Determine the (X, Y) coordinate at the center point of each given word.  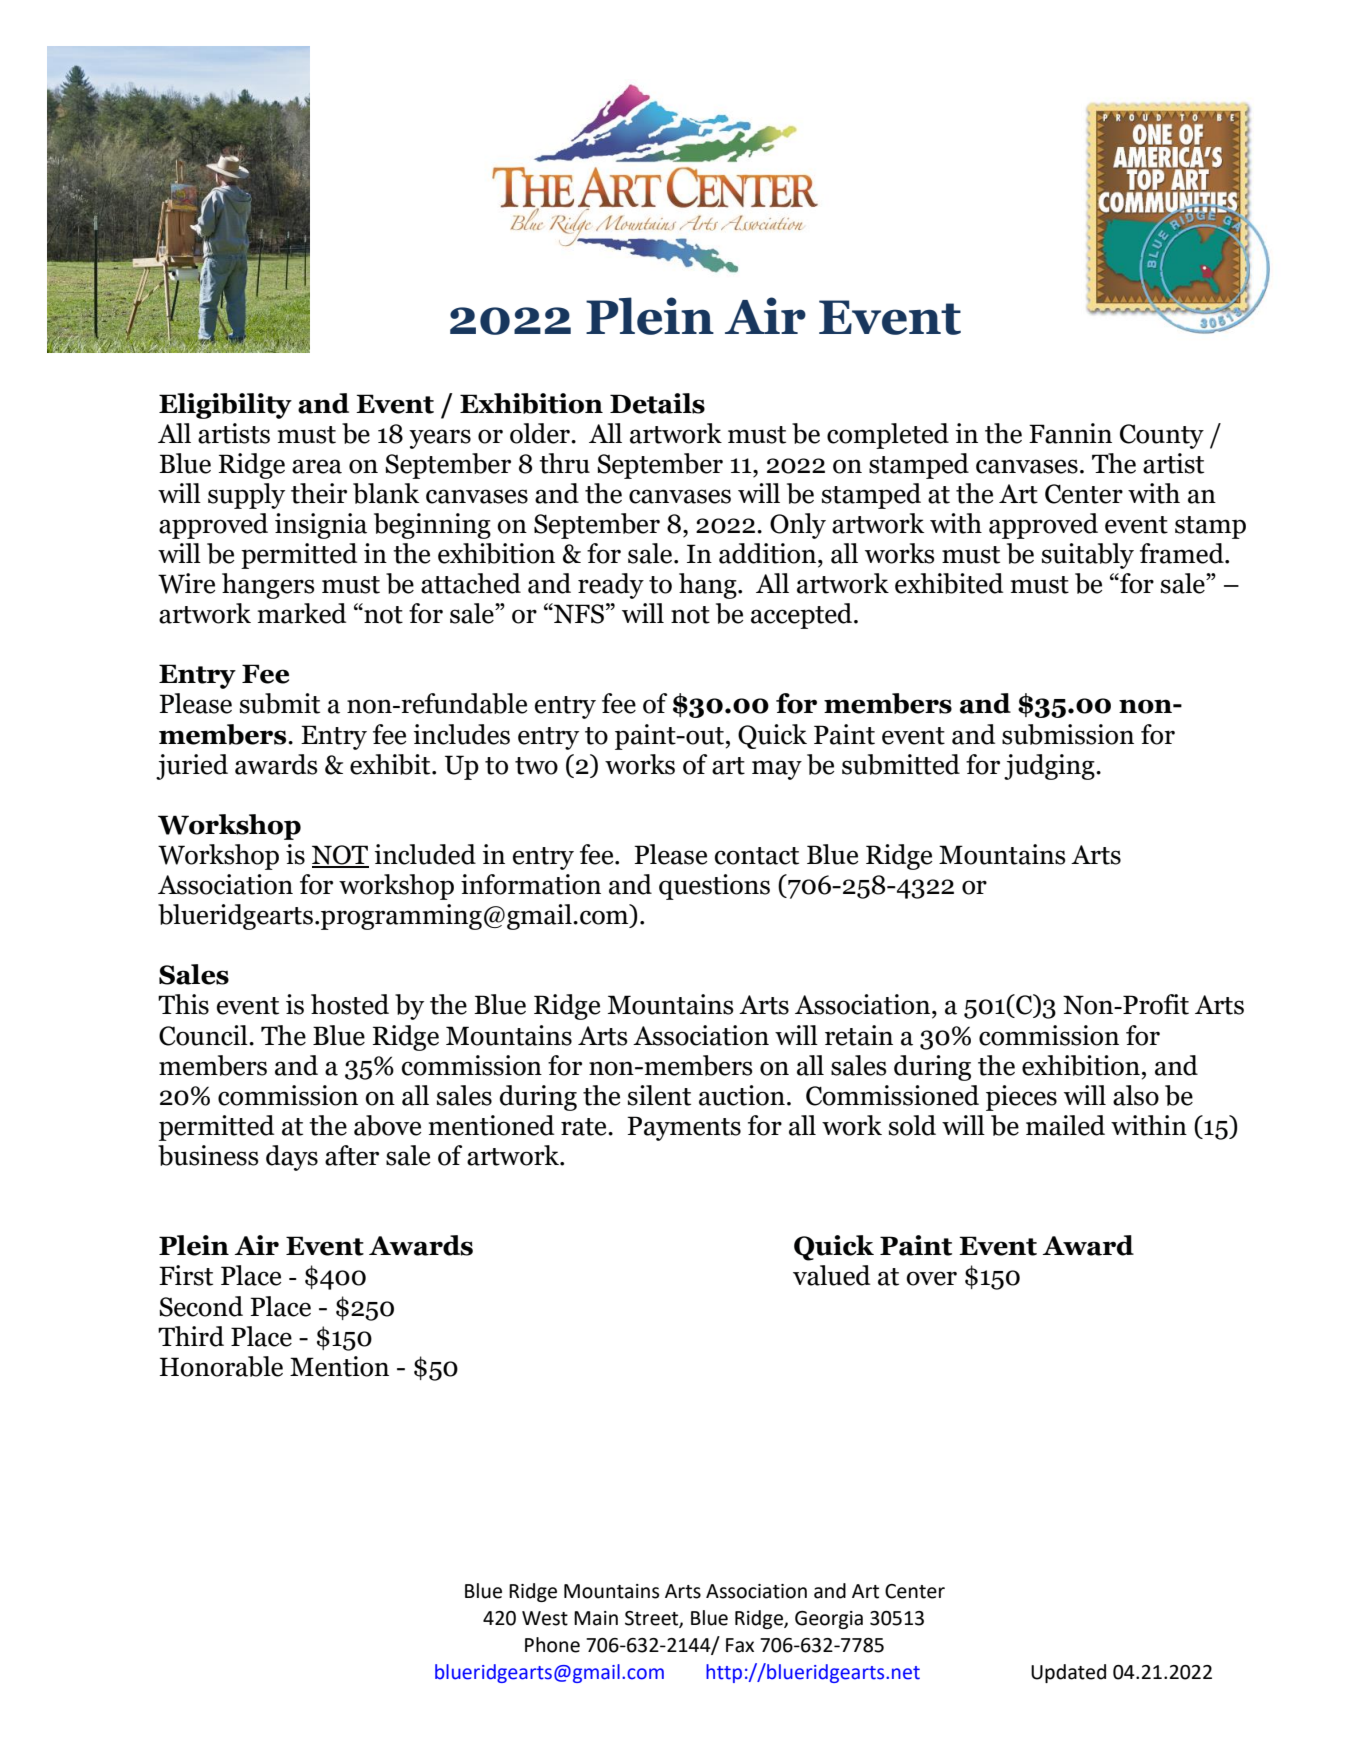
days (292, 1158)
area (317, 466)
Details (657, 403)
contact (757, 856)
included (425, 854)
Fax (740, 1645)
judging (1050, 767)
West (545, 1618)
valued (831, 1275)
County (1162, 436)
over (931, 1278)
